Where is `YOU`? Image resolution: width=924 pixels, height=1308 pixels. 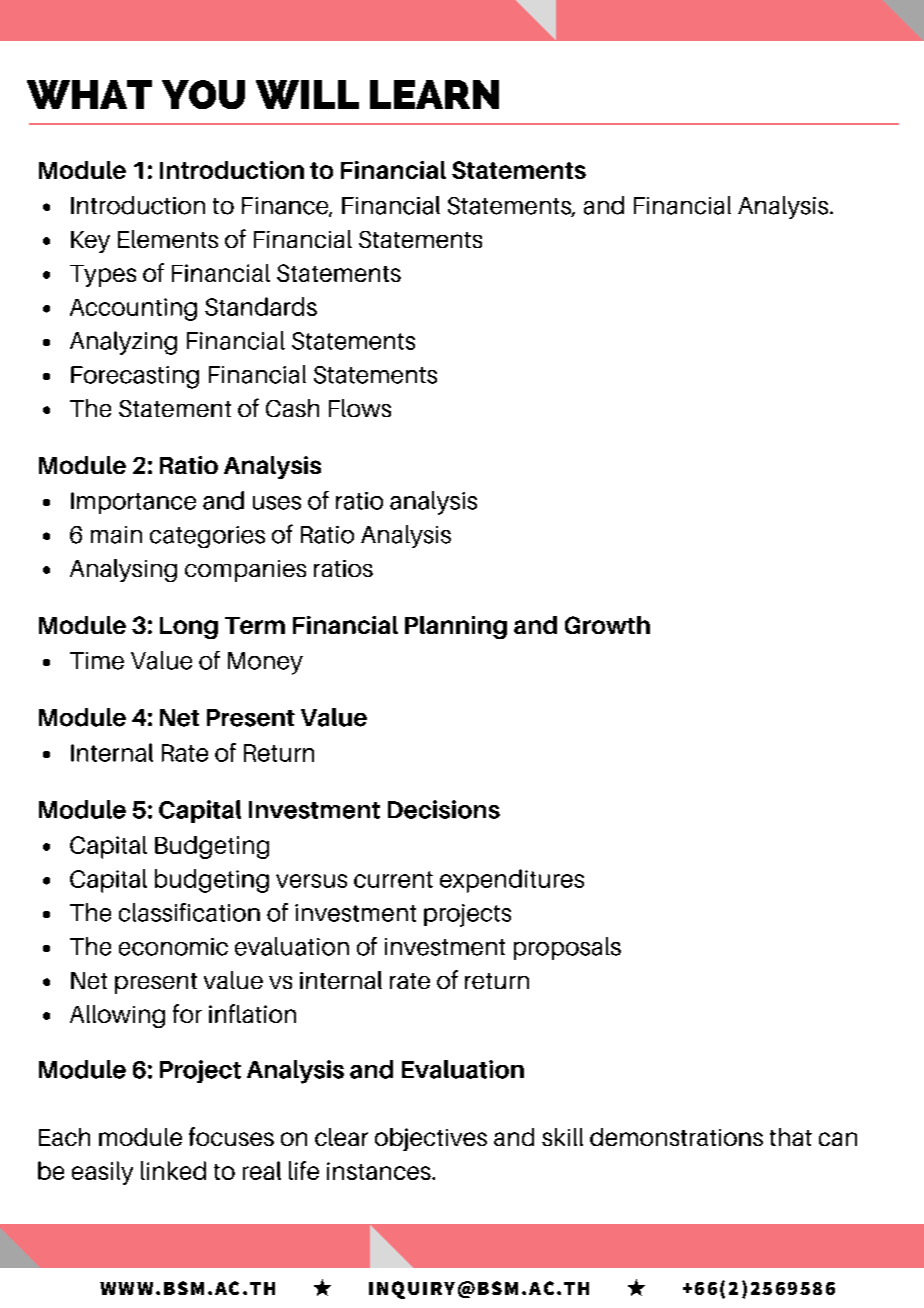 YOU is located at coordinates (203, 94).
